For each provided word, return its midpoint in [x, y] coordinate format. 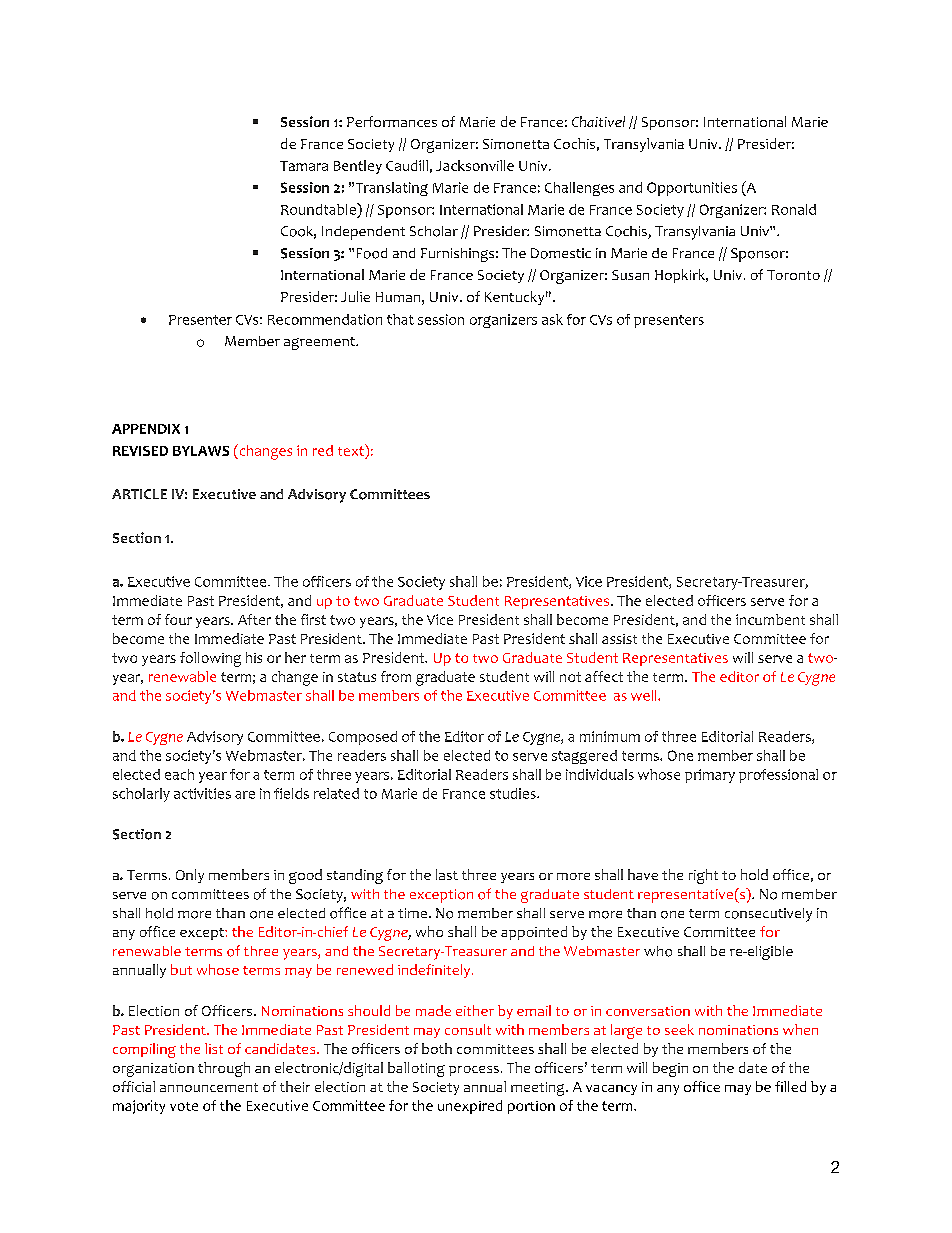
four [178, 619]
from [396, 676]
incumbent [770, 619]
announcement [209, 1087]
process [474, 1071]
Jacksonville [475, 165]
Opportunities [692, 189]
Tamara [304, 166]
